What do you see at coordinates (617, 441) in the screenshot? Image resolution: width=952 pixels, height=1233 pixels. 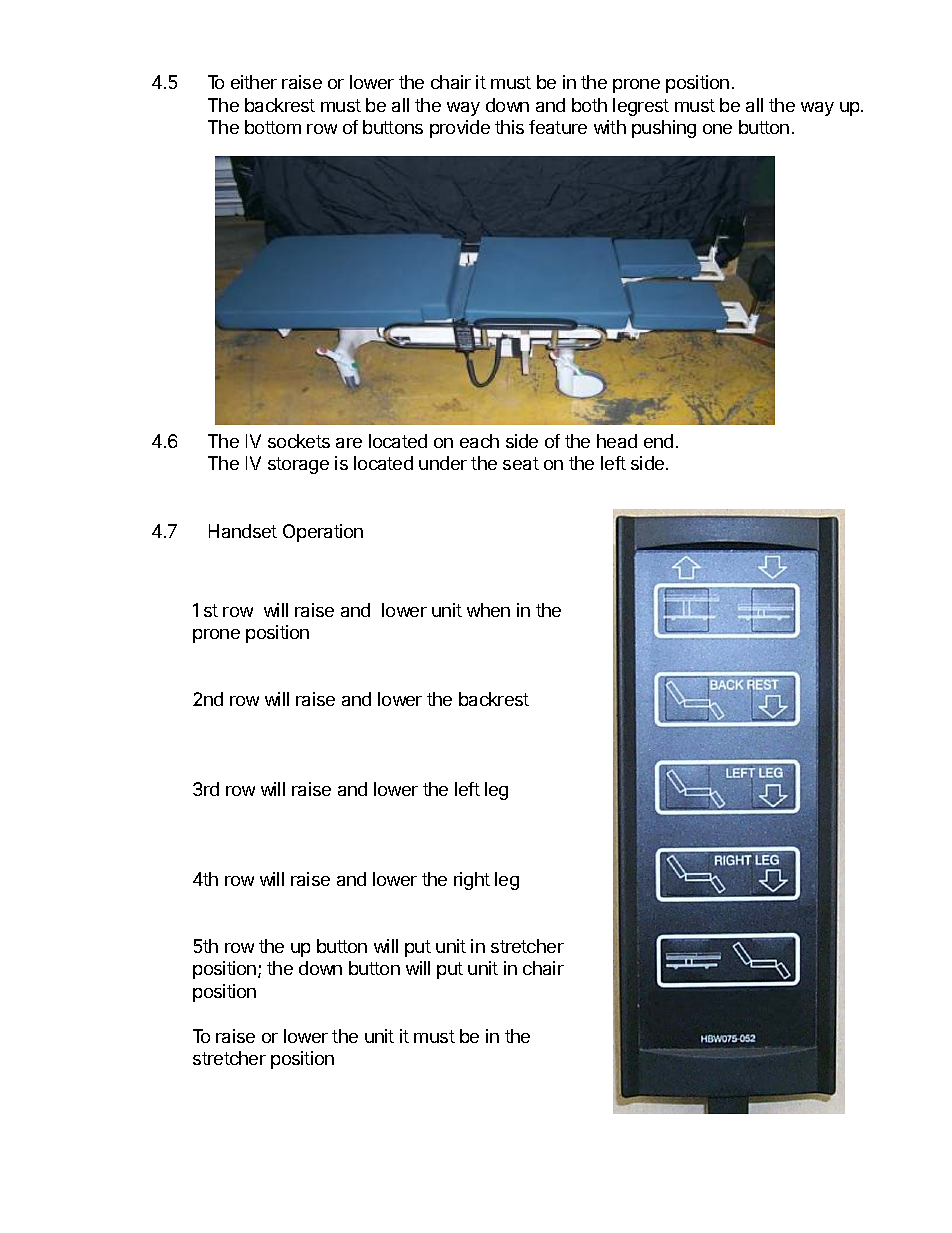 I see `head` at bounding box center [617, 441].
